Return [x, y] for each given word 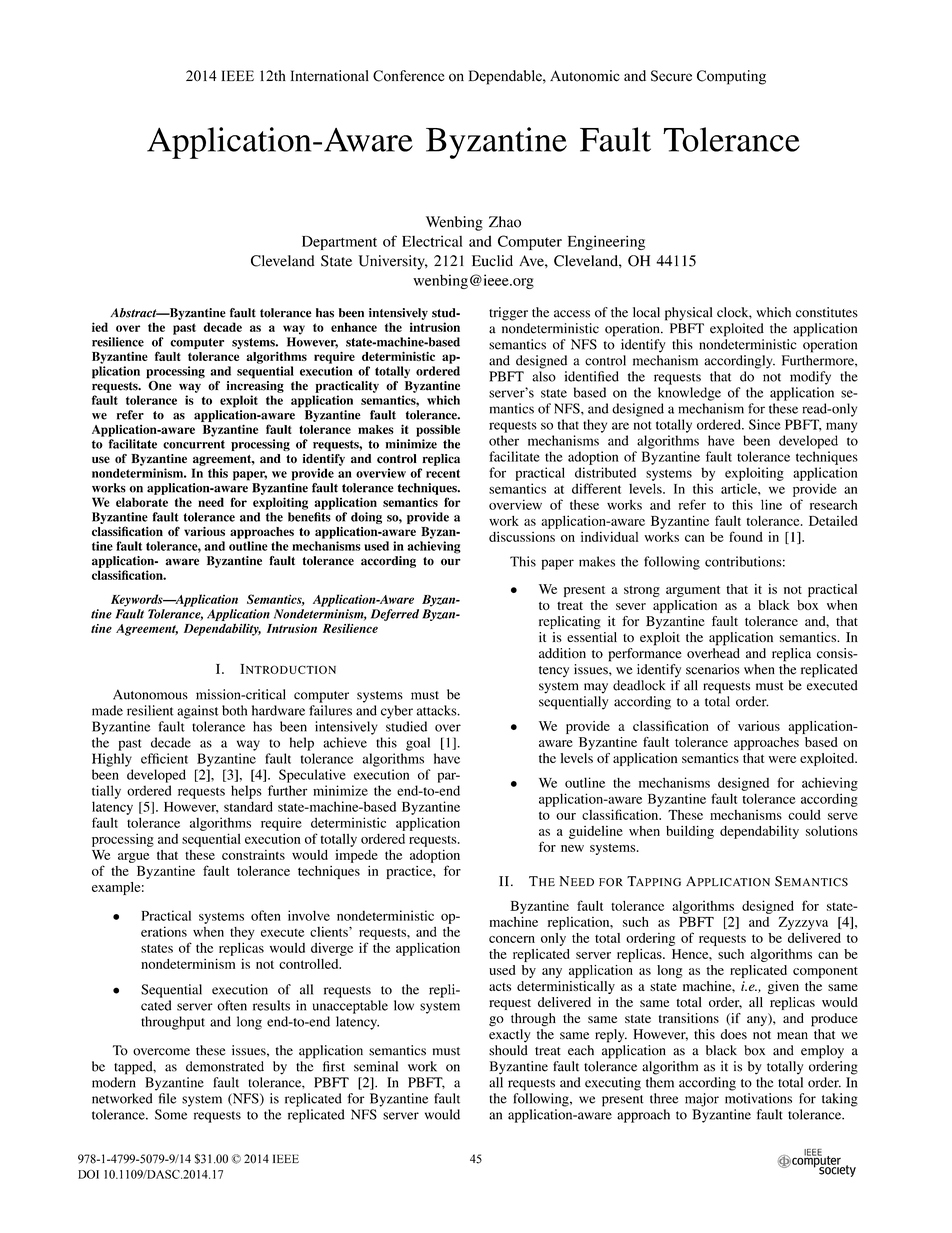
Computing [731, 77]
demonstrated [225, 1066]
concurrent [194, 444]
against [197, 712]
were [782, 759]
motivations [758, 1098]
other [504, 440]
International [330, 76]
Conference [409, 76]
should [508, 1050]
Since [765, 424]
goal [418, 744]
